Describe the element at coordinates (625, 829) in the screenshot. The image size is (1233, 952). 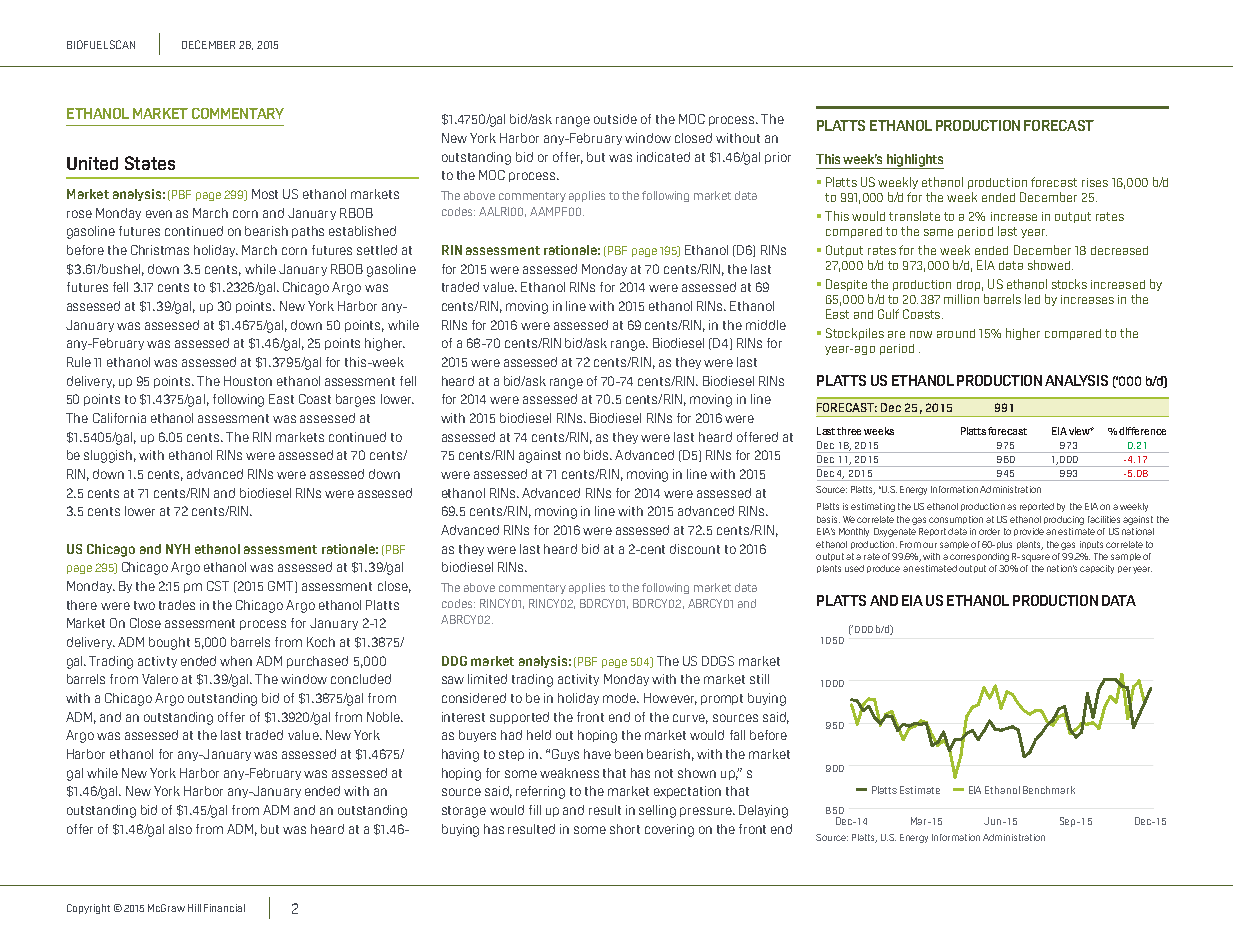
I see `short` at that location.
